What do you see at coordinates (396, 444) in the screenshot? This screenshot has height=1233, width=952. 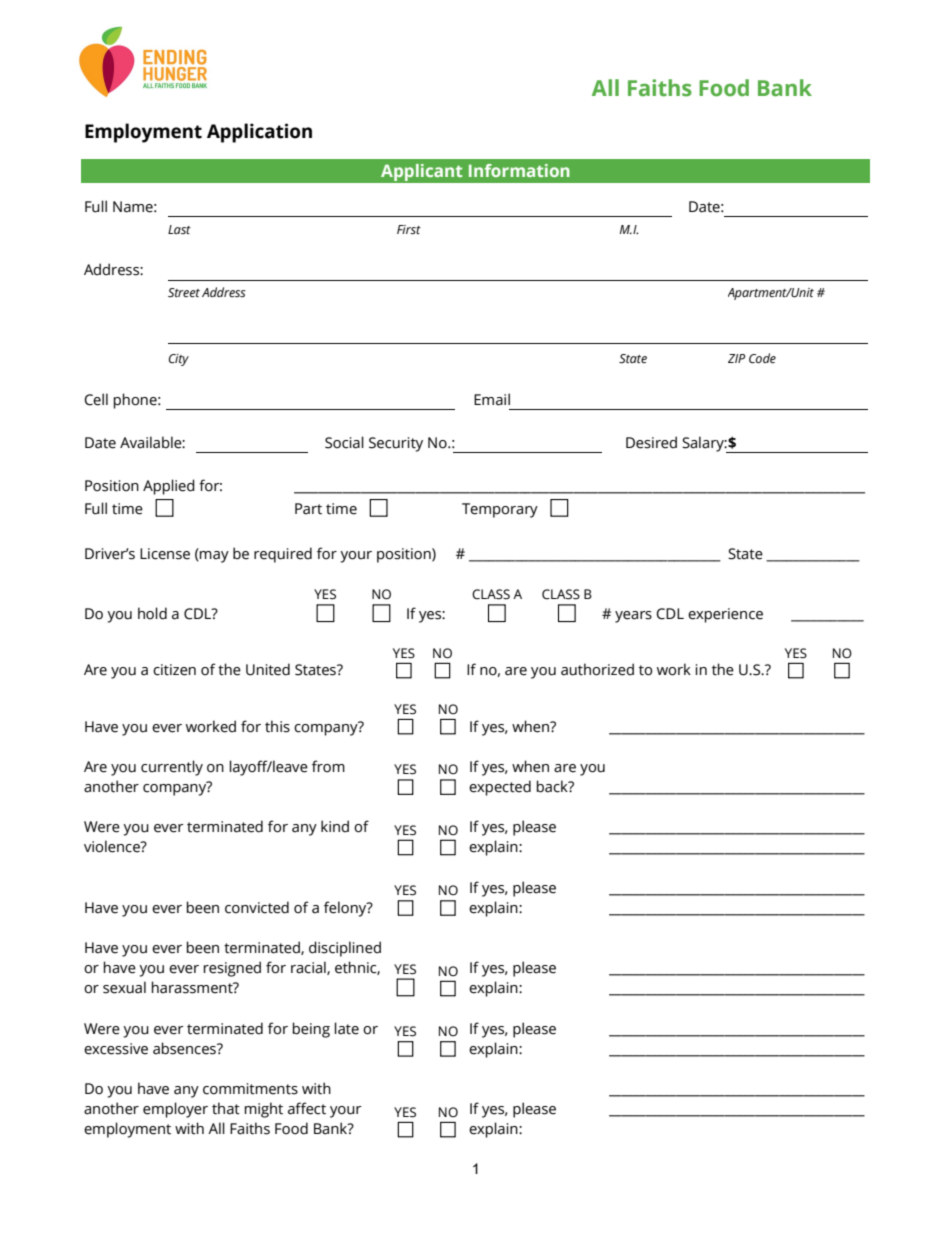 I see `Security` at bounding box center [396, 444].
